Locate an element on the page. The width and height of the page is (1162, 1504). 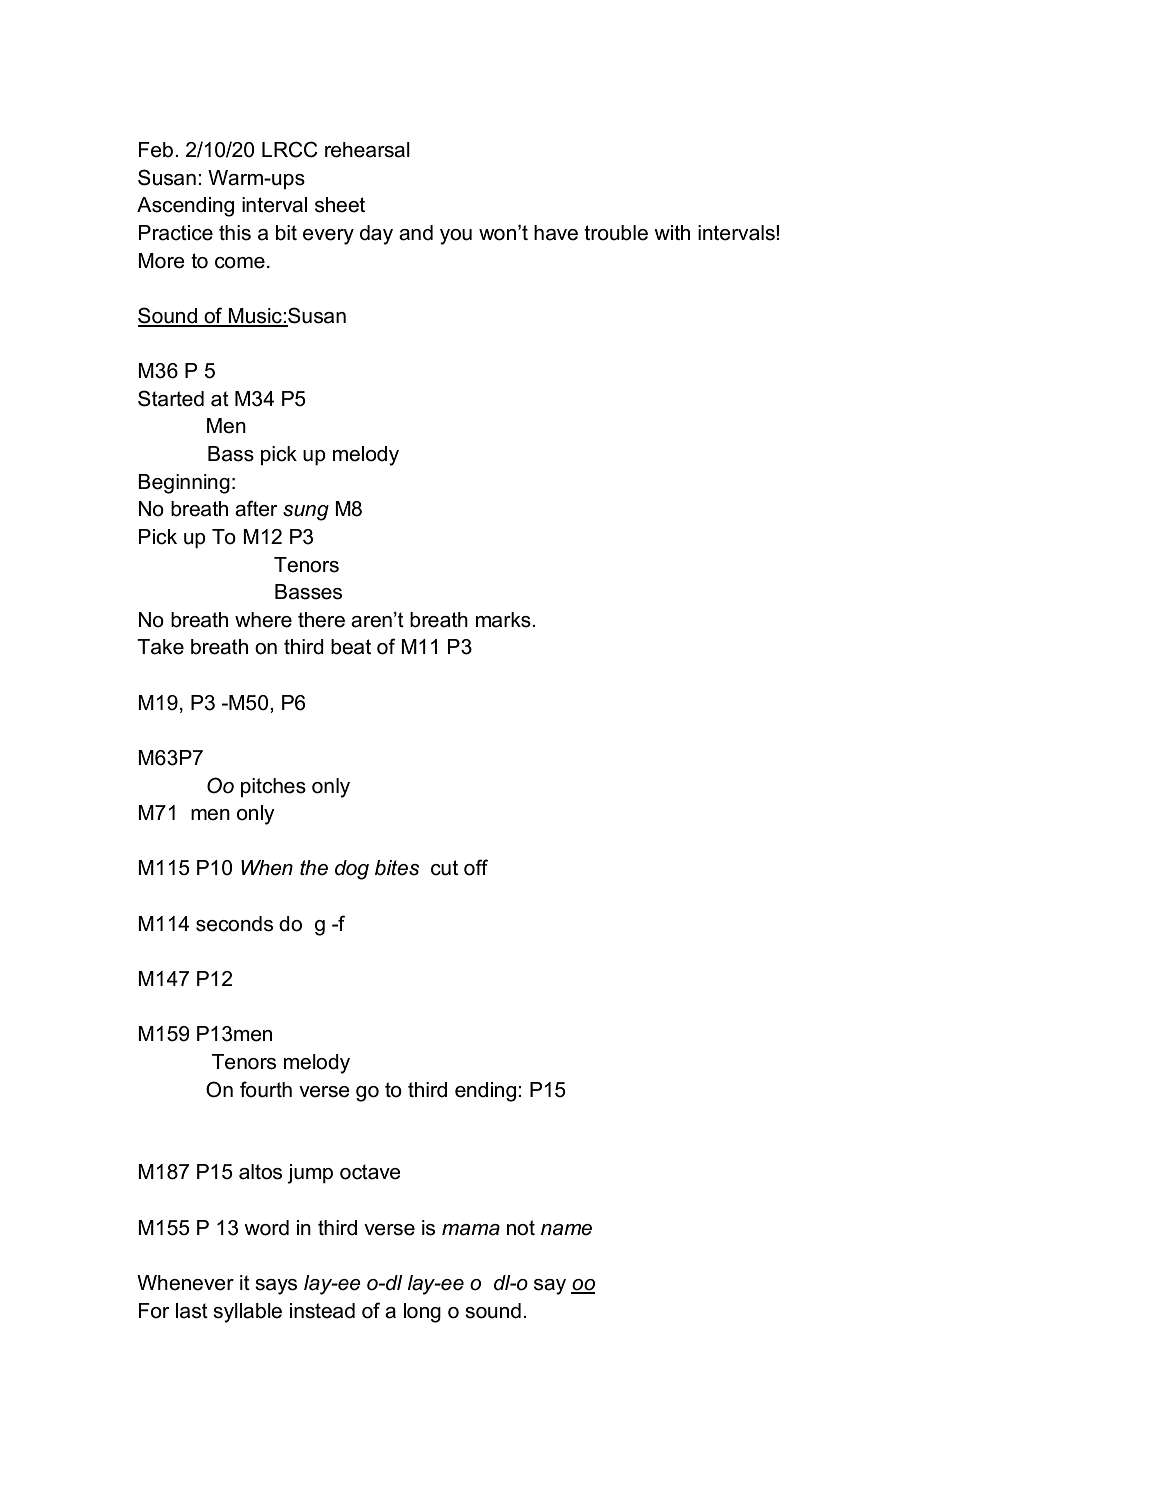
bites is located at coordinates (397, 868).
